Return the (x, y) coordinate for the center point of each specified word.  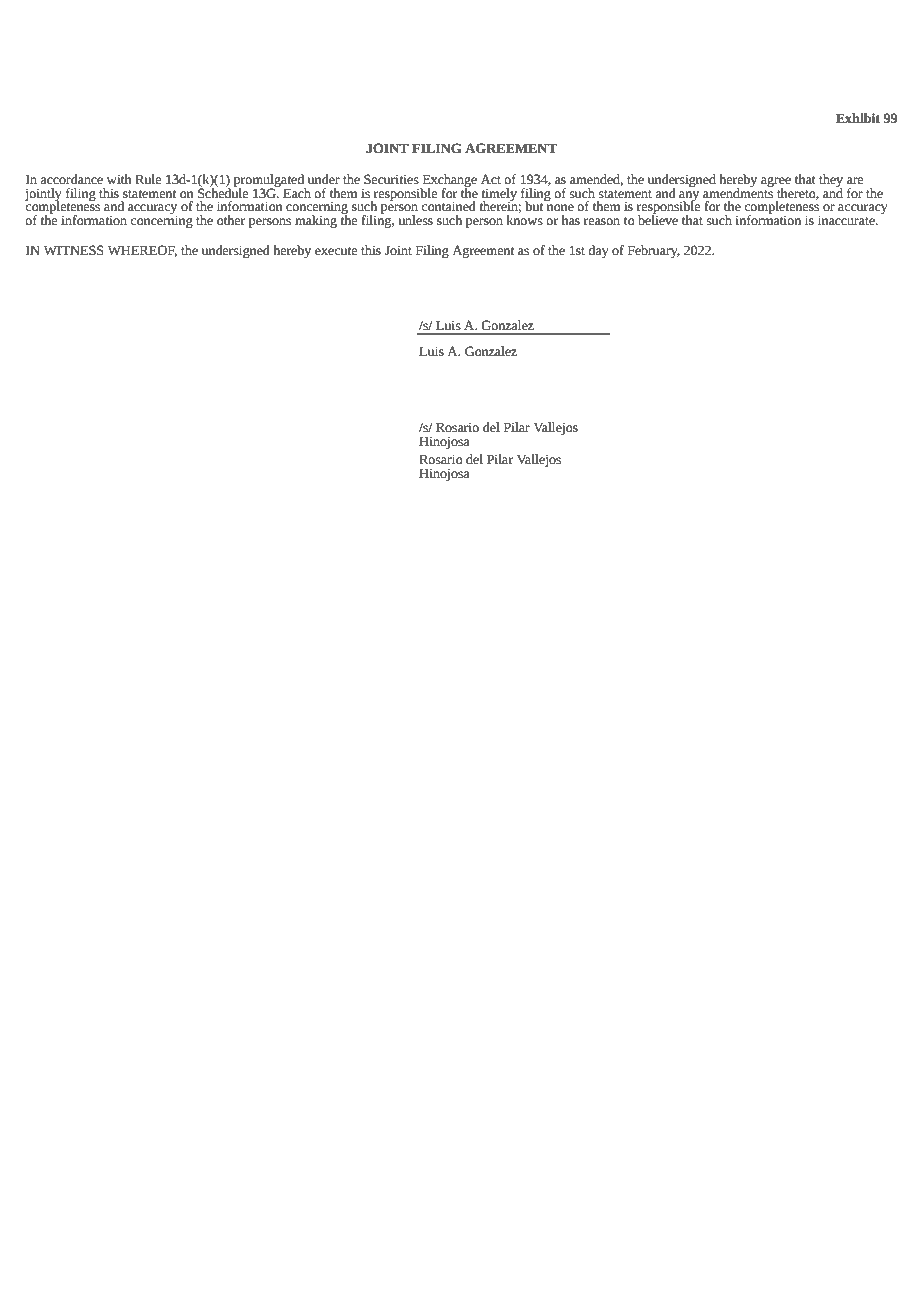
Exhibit (858, 118)
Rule (148, 179)
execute (336, 251)
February (654, 251)
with (119, 179)
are (855, 181)
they (831, 181)
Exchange (448, 181)
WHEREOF (142, 251)
